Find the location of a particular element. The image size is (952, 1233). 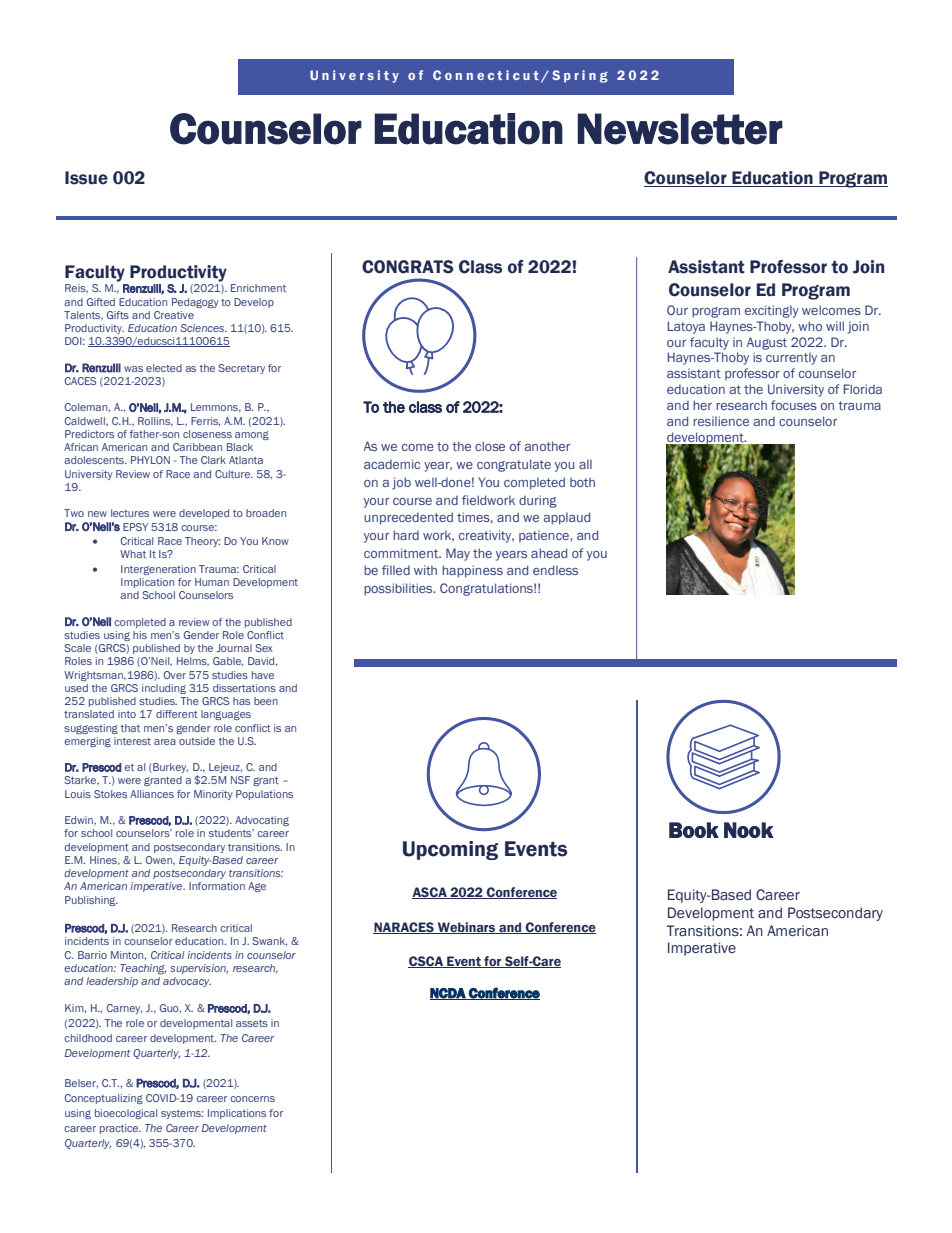

elected is located at coordinates (164, 368).
